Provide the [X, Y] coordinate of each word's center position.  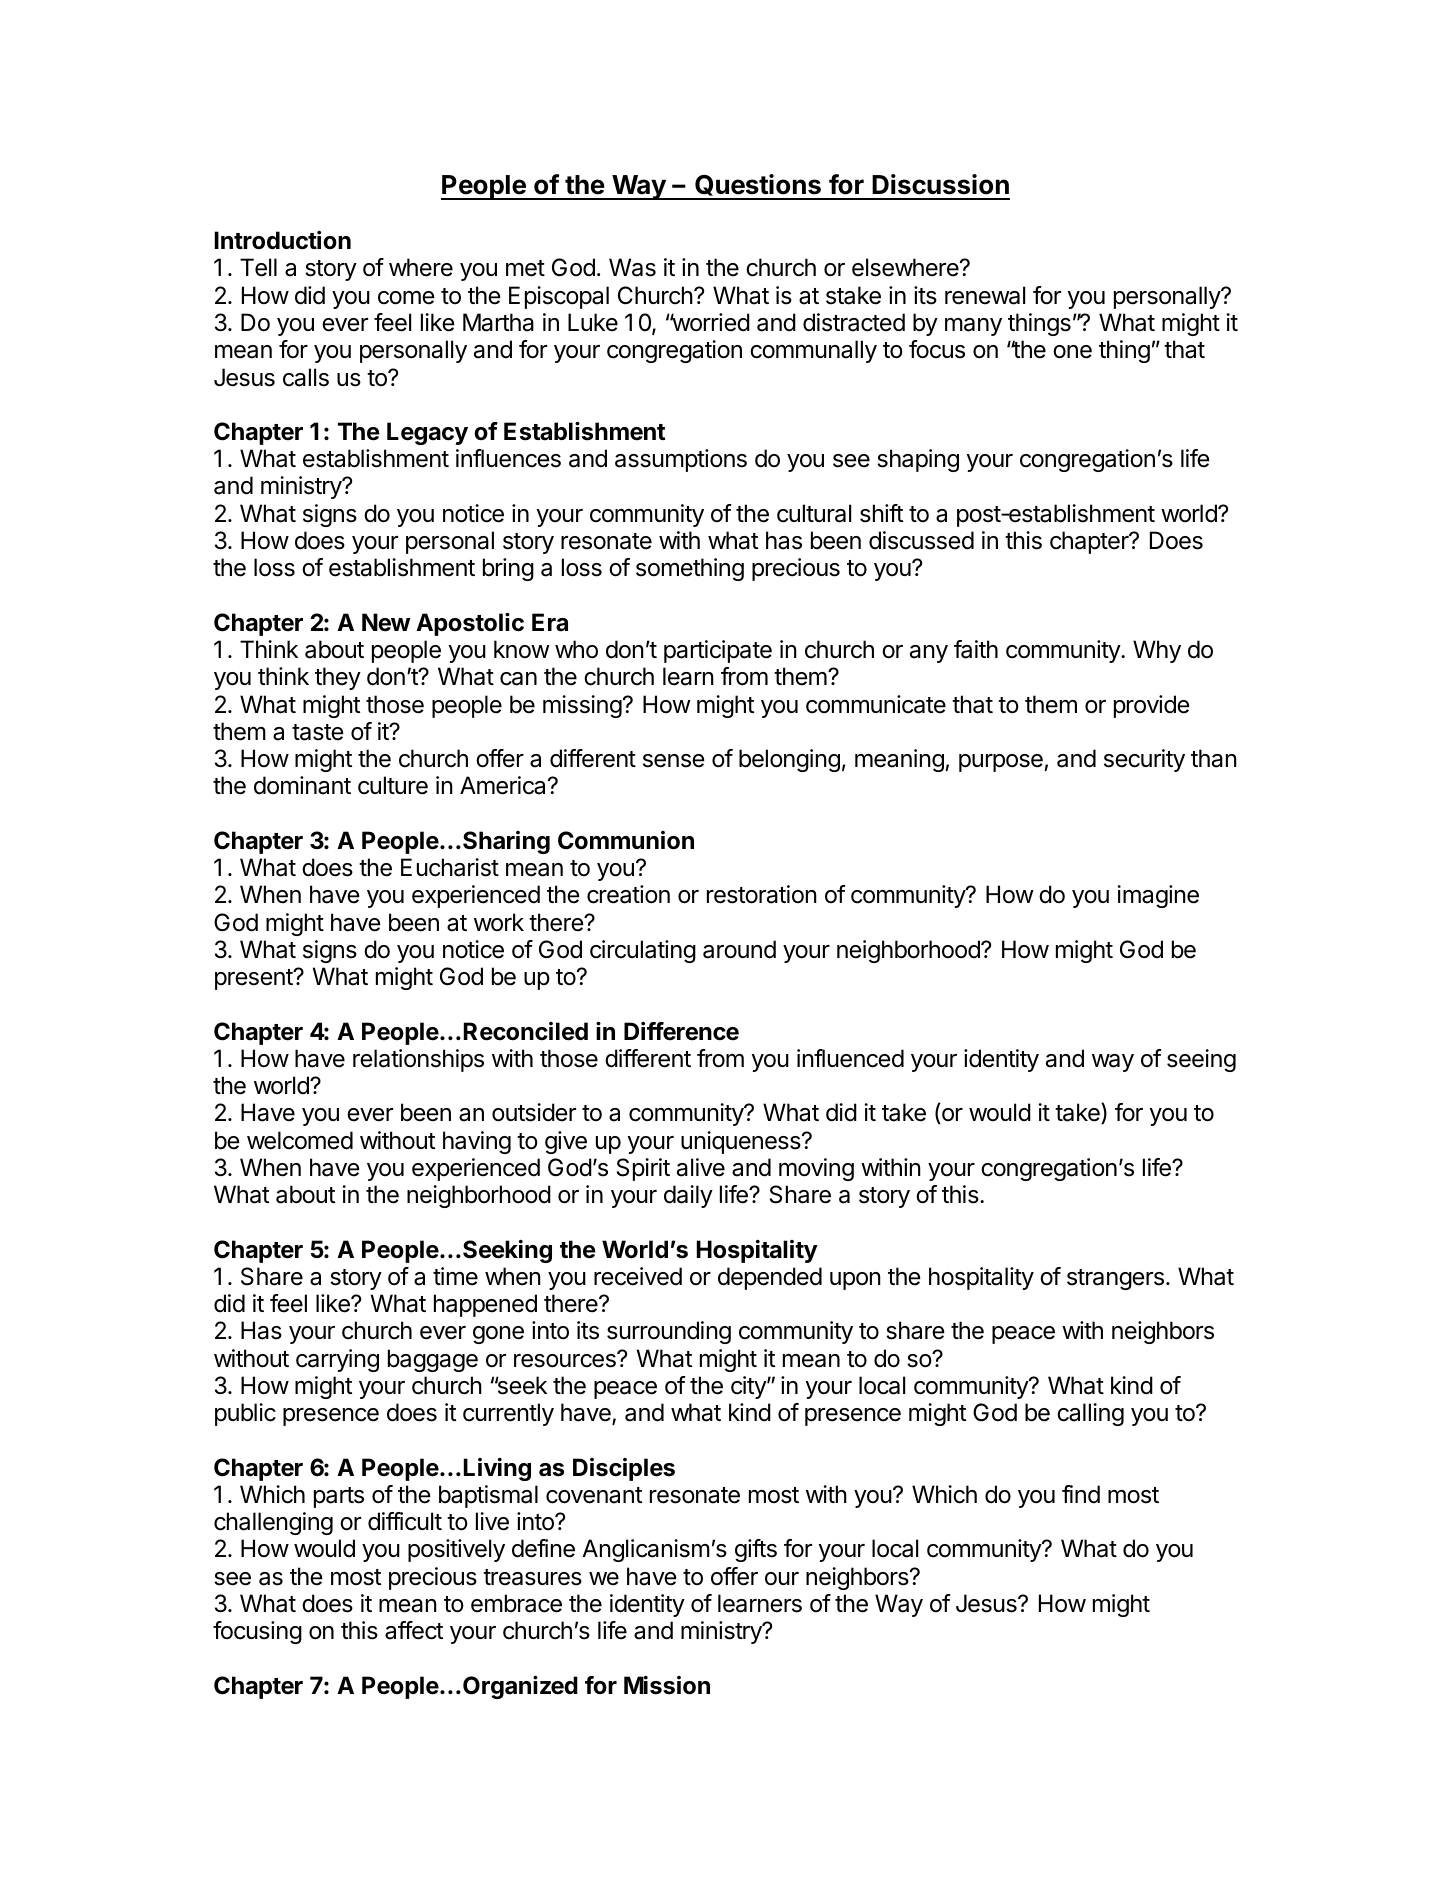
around [739, 949]
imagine [1158, 896]
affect [414, 1630]
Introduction [283, 240]
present [255, 979]
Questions [758, 186]
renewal [985, 295]
